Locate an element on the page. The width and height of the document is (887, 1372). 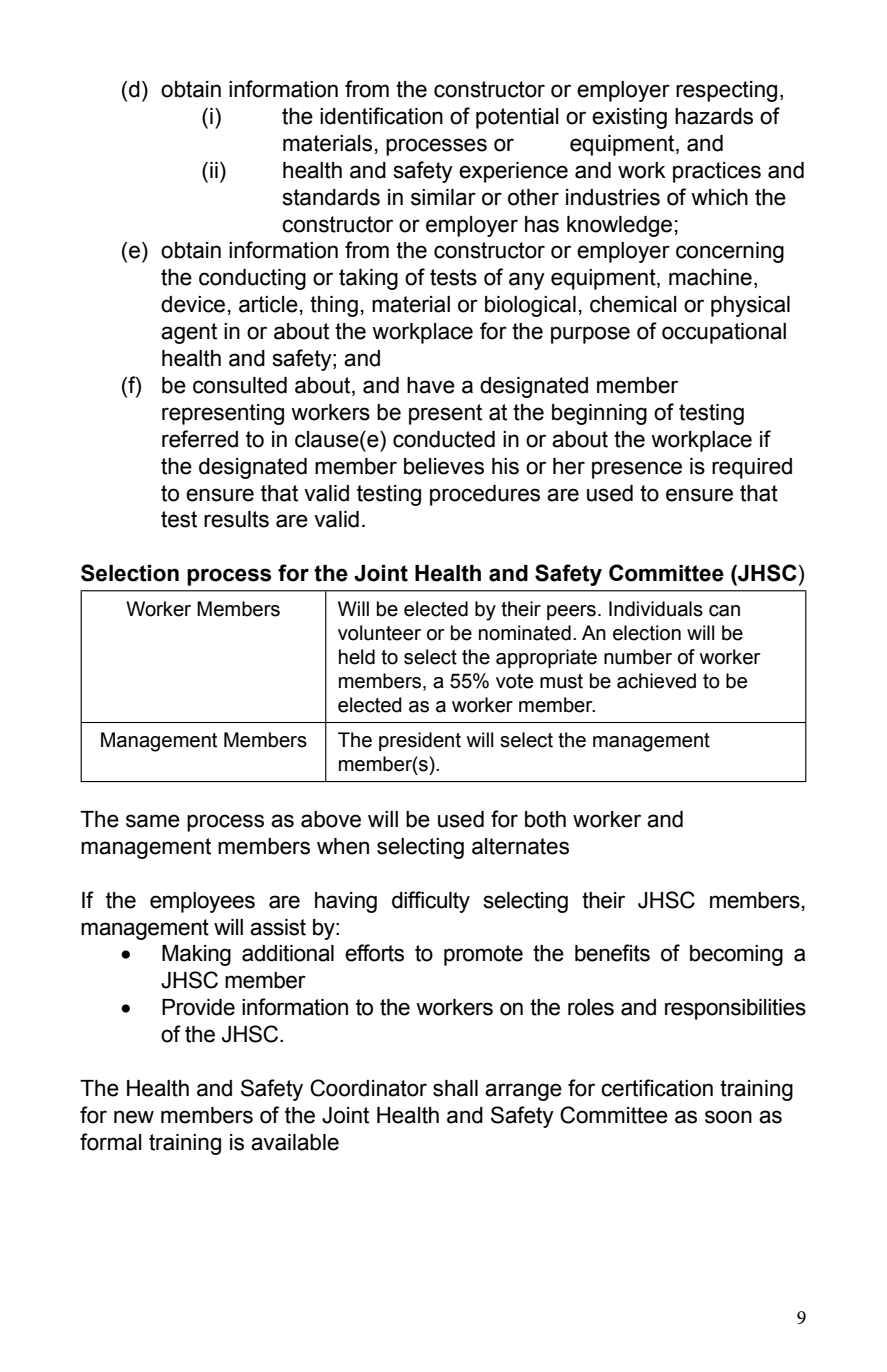
have is located at coordinates (431, 385).
